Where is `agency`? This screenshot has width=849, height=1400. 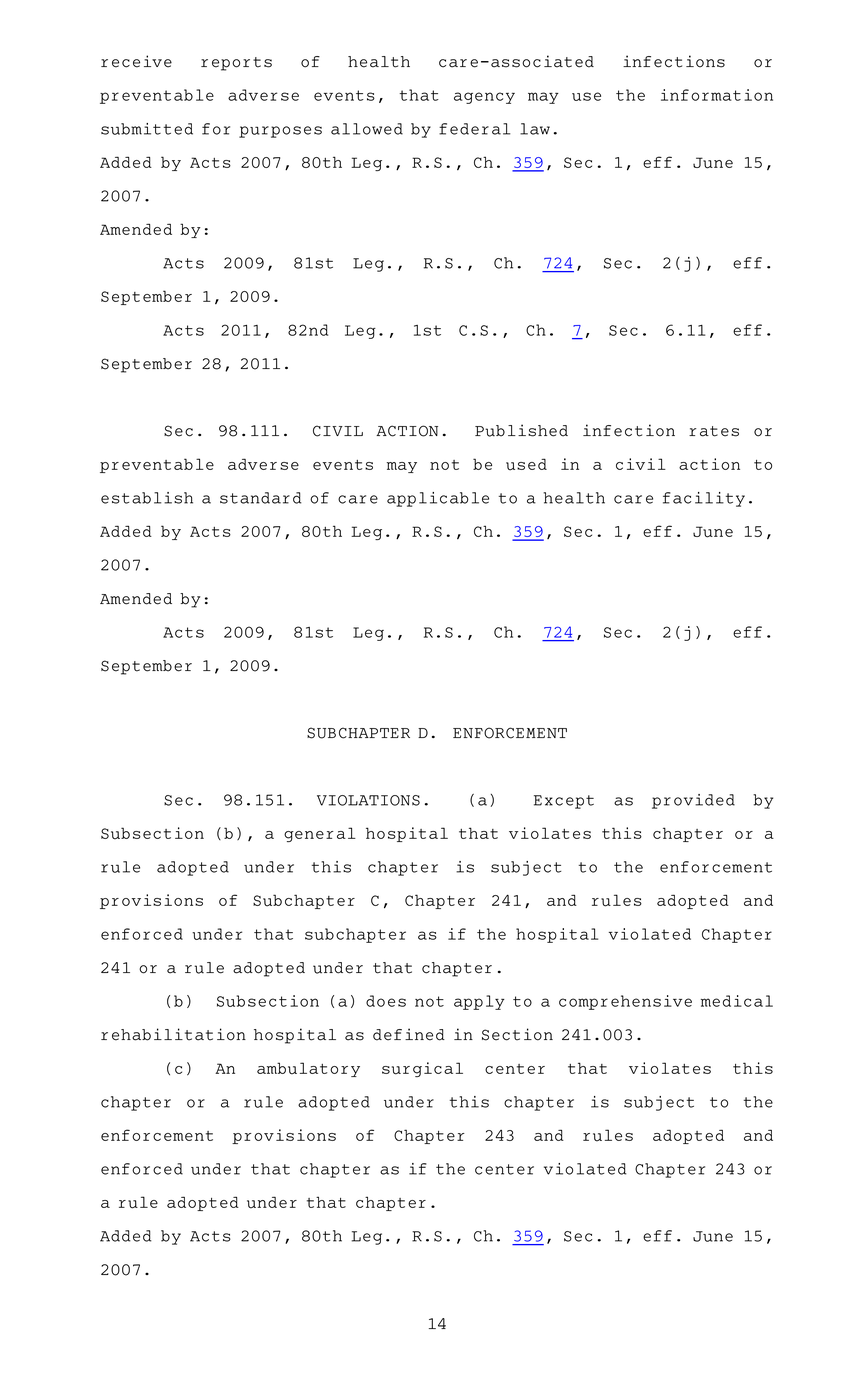
agency is located at coordinates (484, 98).
